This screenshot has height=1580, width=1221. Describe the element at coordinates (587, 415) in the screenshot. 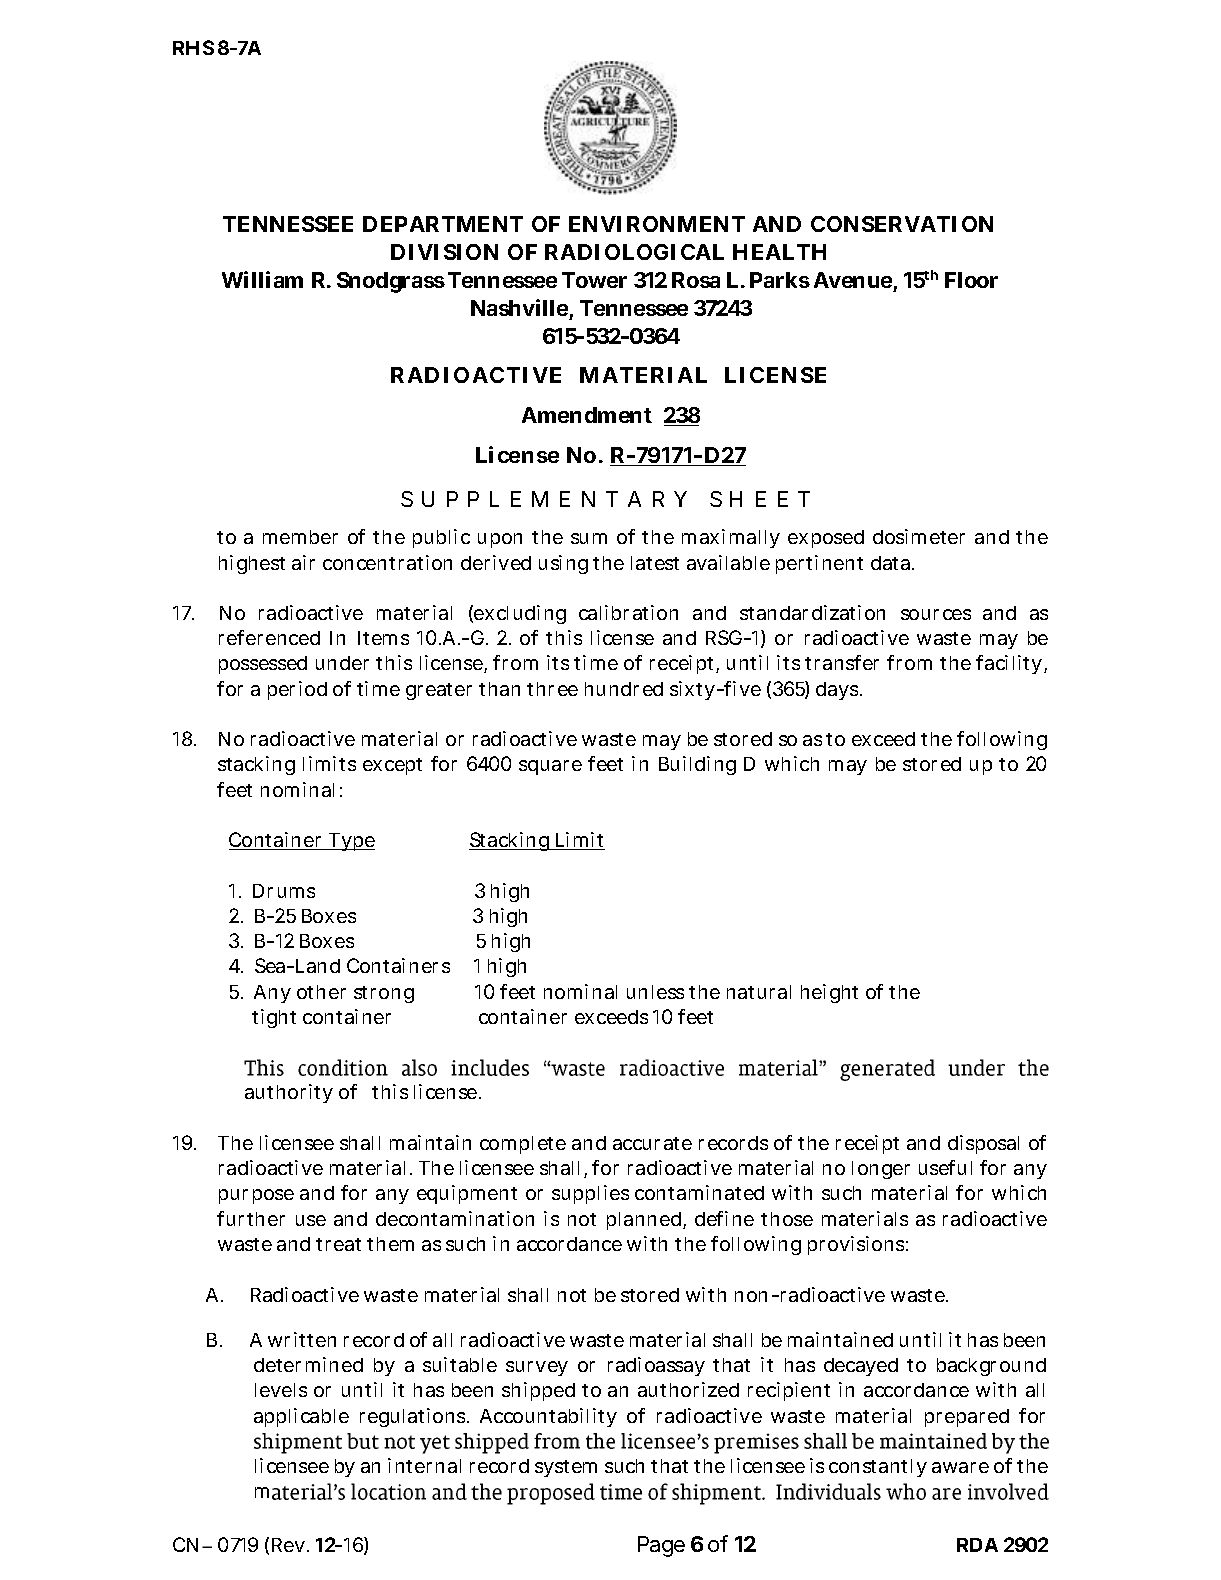

I see `Amendment` at that location.
